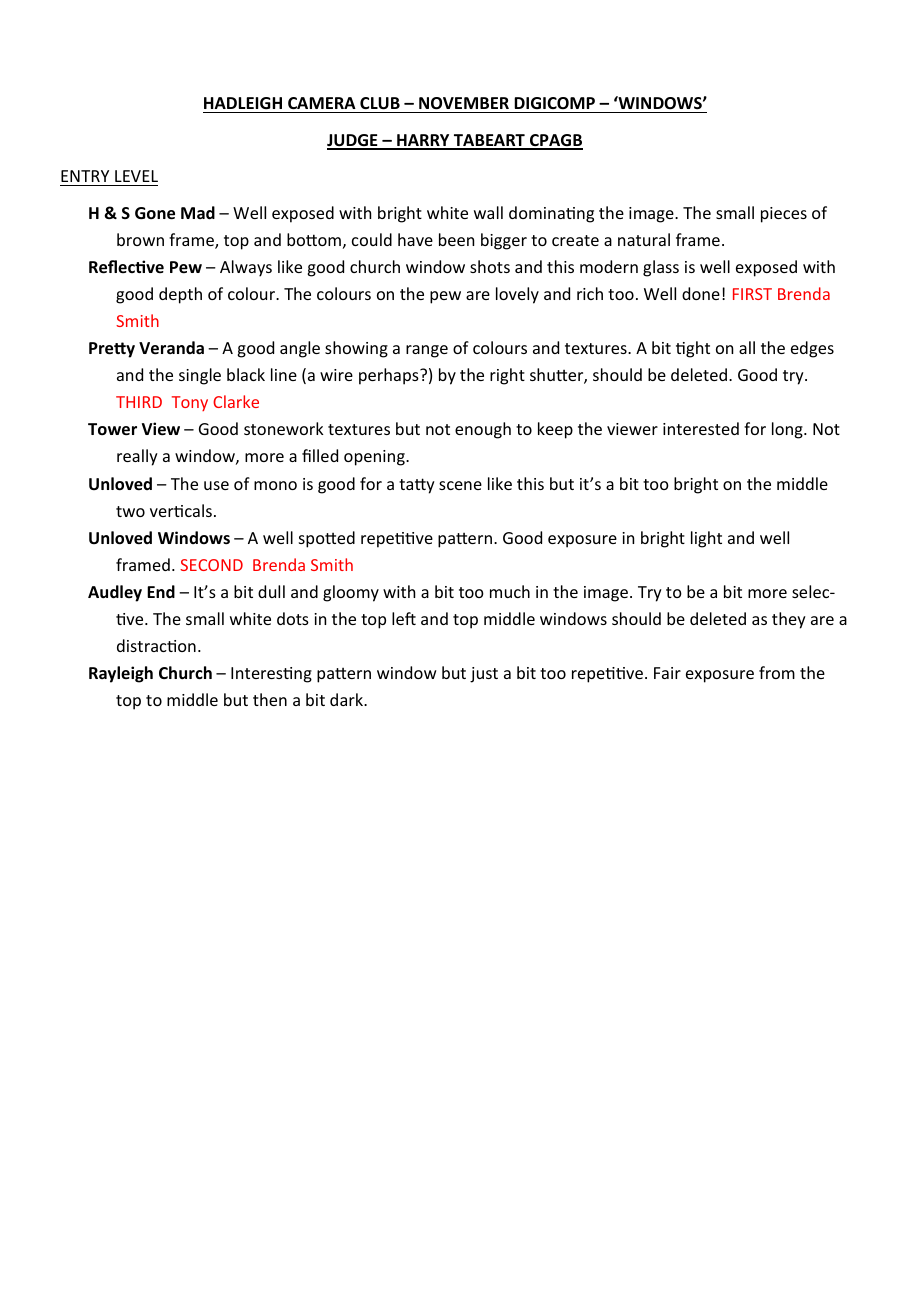 The height and width of the screenshot is (1308, 924). Describe the element at coordinates (136, 176) in the screenshot. I see `LEVEL` at that location.
